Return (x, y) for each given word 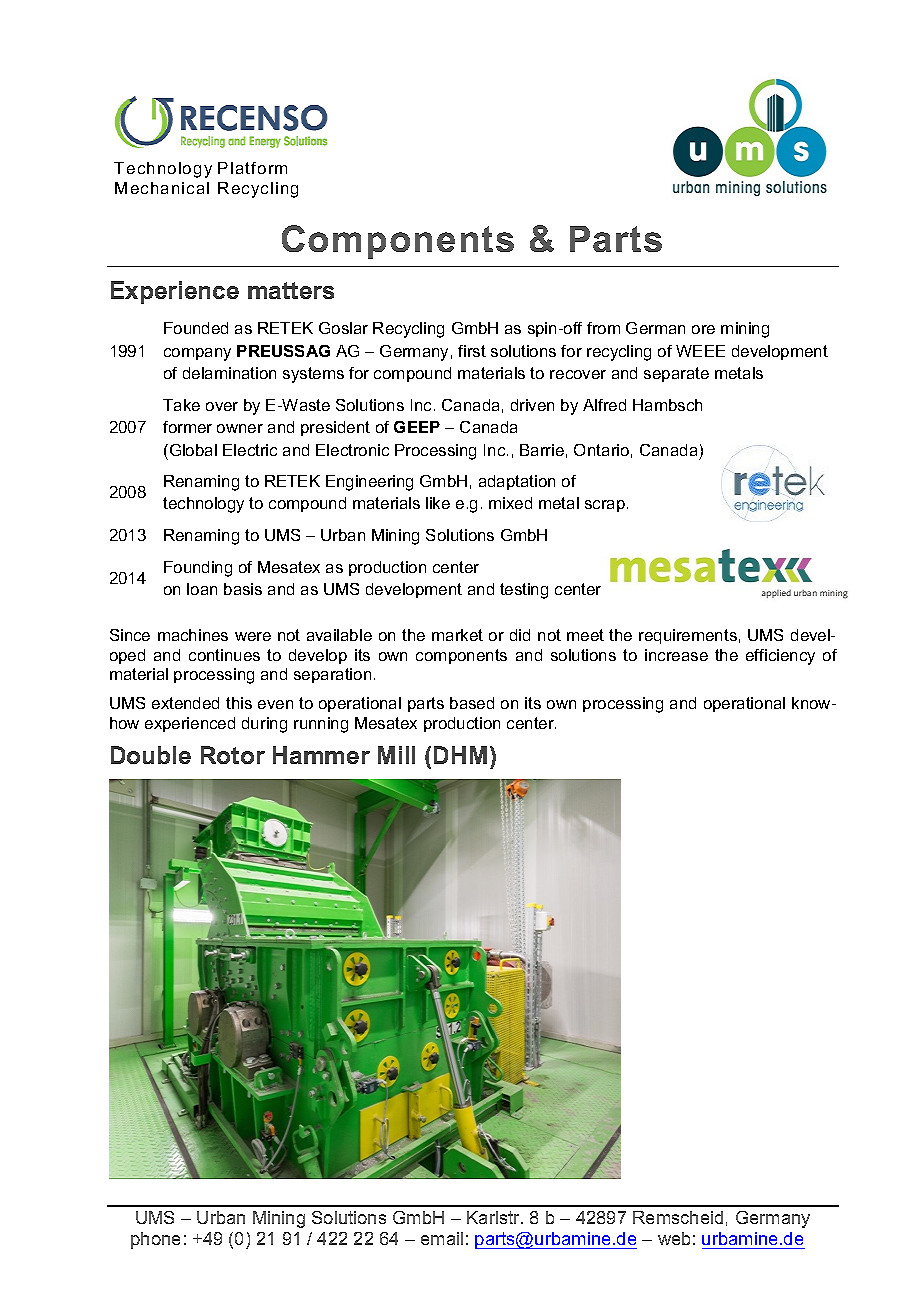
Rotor (233, 755)
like (438, 503)
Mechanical (162, 188)
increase (676, 655)
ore (703, 329)
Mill (396, 755)
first (472, 351)
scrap (606, 506)
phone (155, 1240)
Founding (198, 569)
